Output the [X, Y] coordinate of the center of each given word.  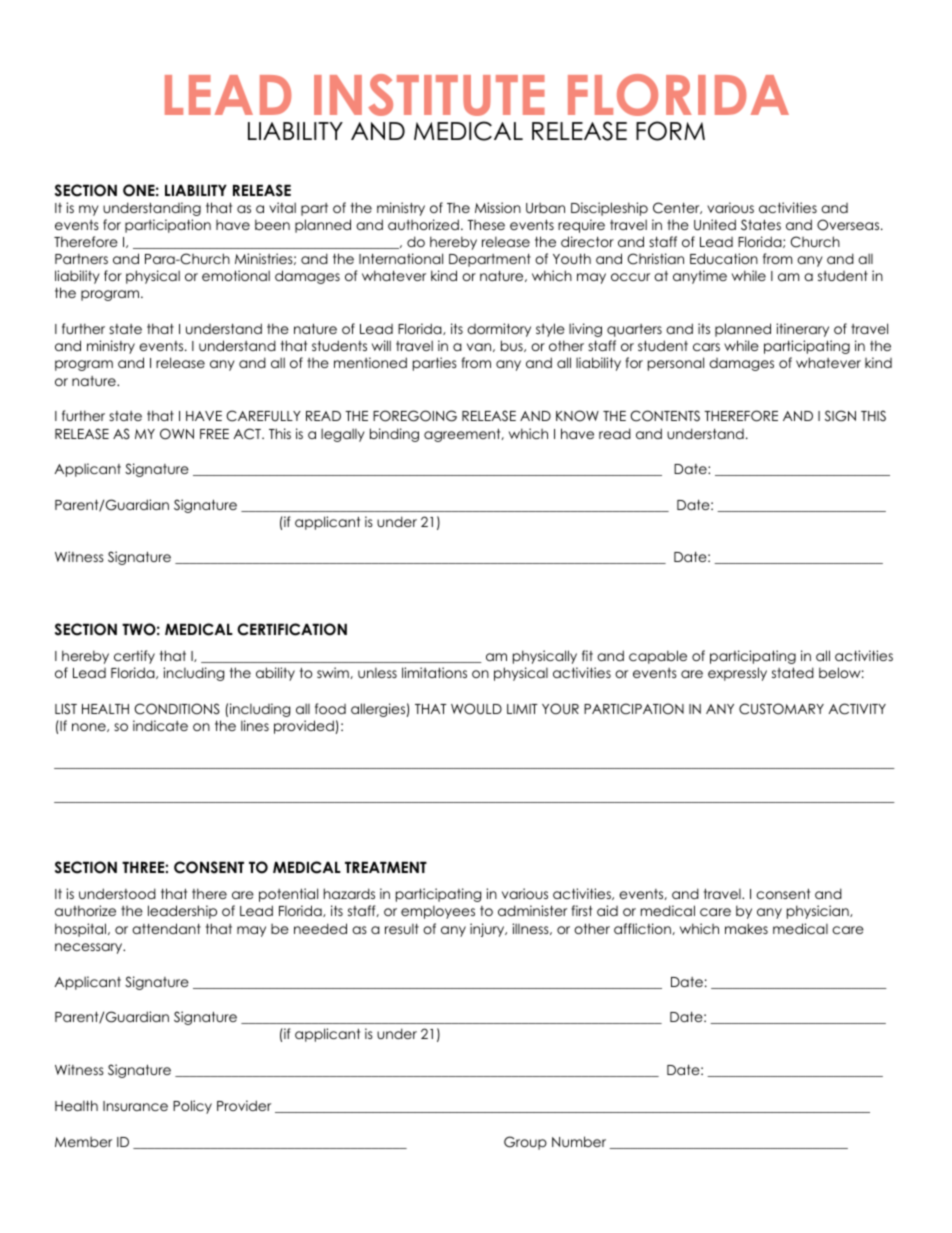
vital [282, 207]
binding [394, 435]
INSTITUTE [429, 95]
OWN [177, 434]
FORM [670, 131]
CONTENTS [665, 416]
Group [525, 1143]
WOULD [476, 709]
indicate [160, 725]
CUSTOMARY [781, 709]
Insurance [135, 1106]
